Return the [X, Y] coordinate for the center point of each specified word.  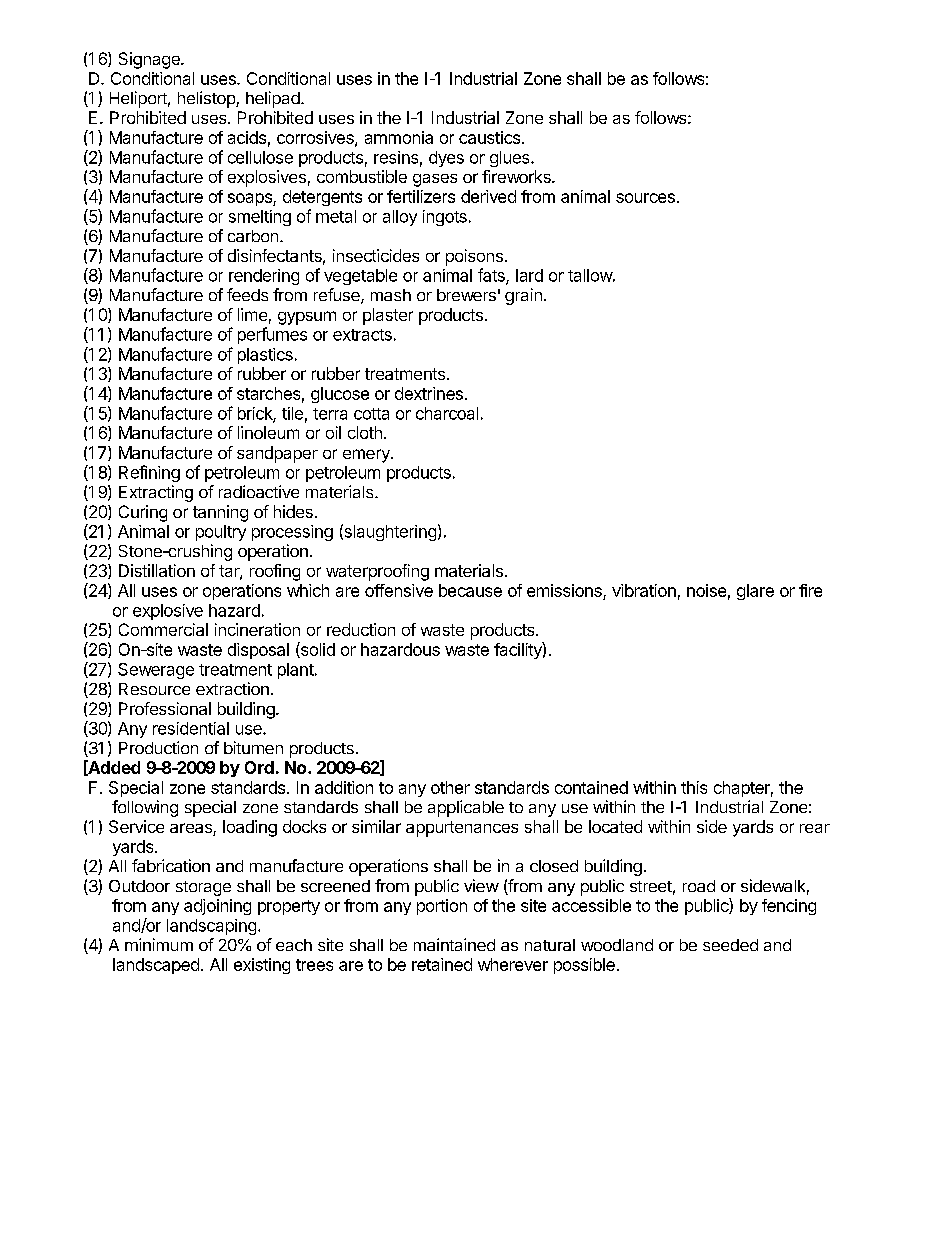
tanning [220, 513]
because [470, 590]
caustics [489, 137]
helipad [273, 99]
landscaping [211, 927]
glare [755, 592]
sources [645, 198]
